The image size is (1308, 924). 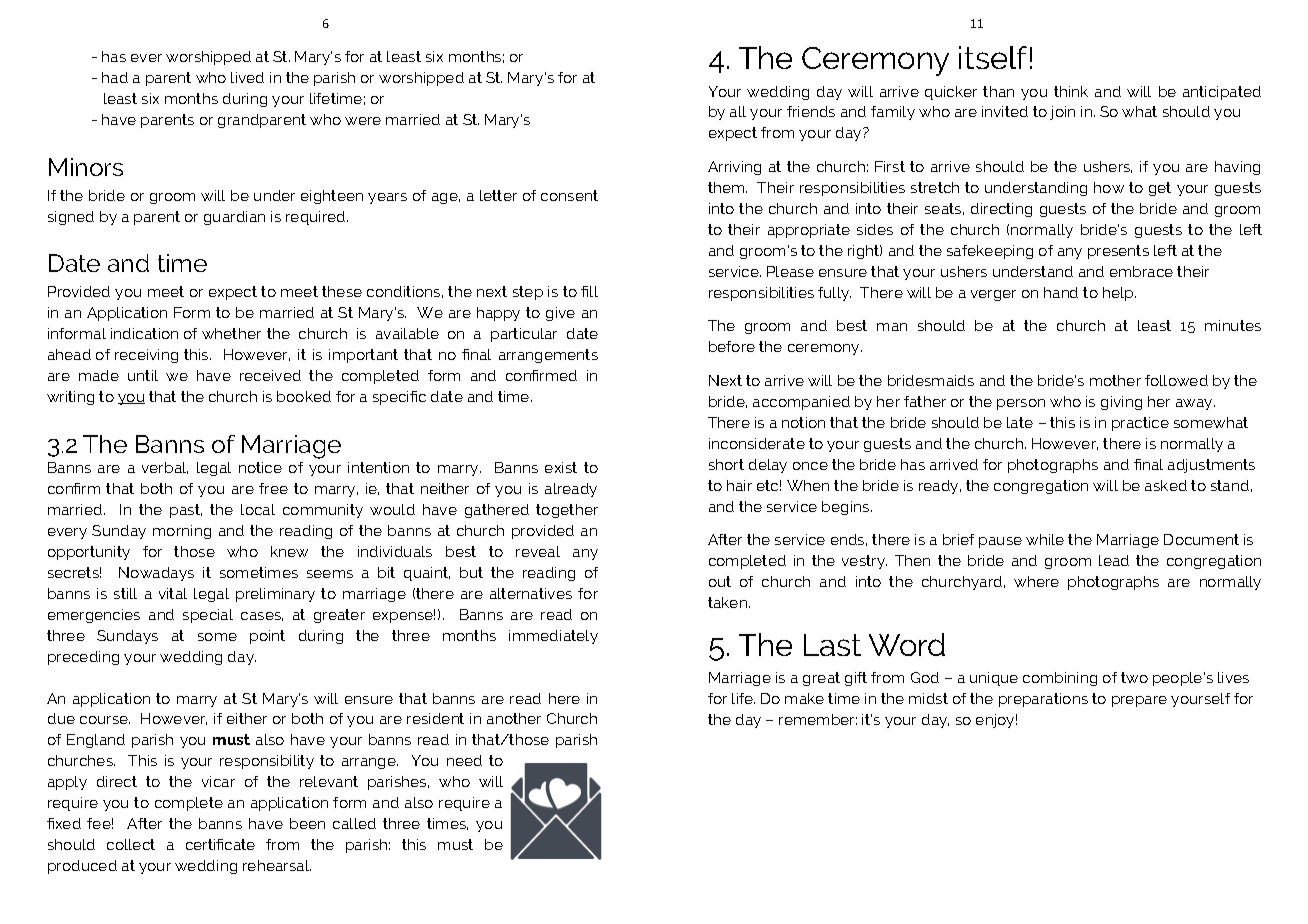 I want to click on Arriving, so click(x=734, y=168).
